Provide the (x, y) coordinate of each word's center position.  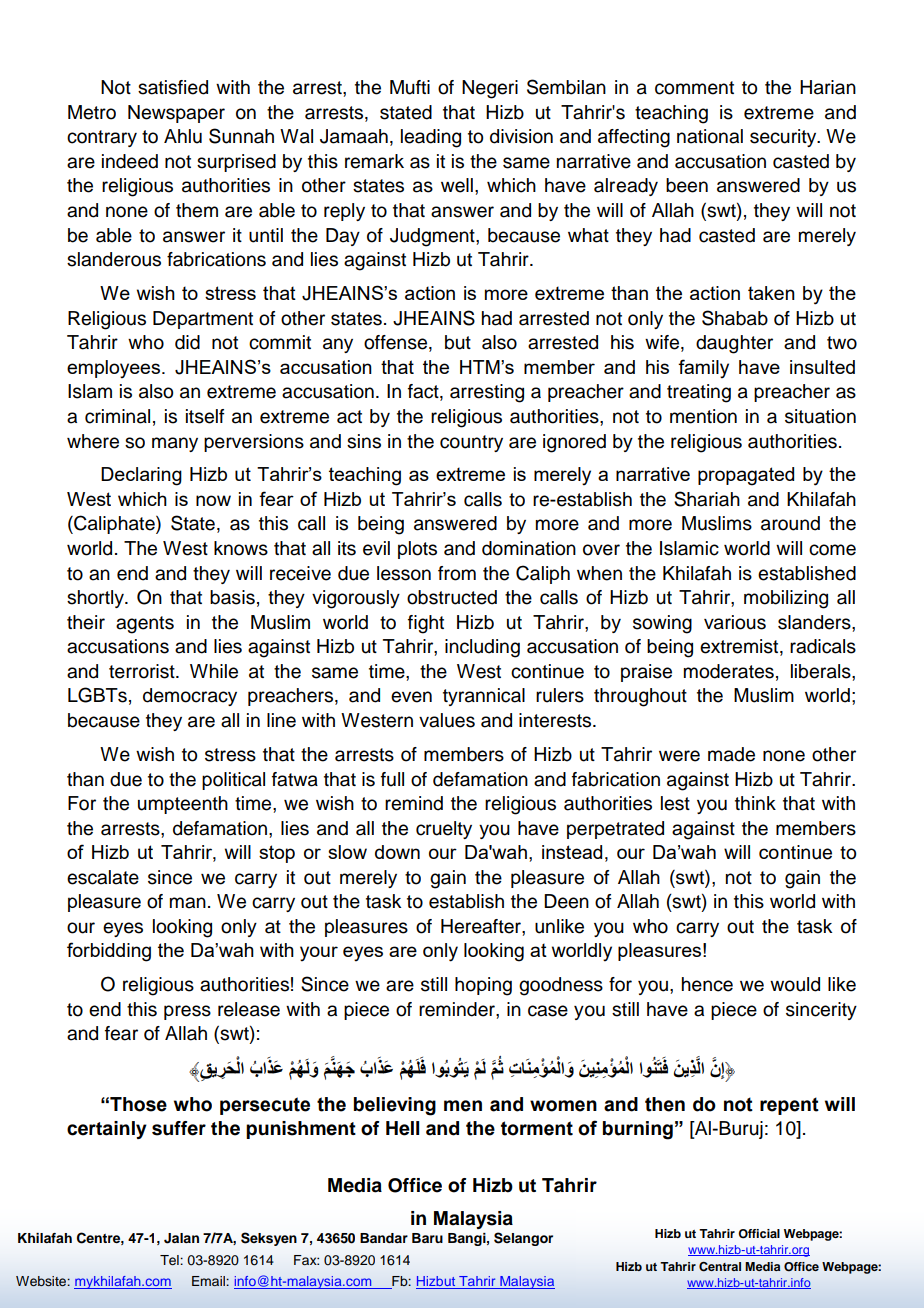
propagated (746, 476)
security (784, 138)
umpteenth (183, 805)
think (755, 803)
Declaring (141, 476)
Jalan (181, 1238)
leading (431, 138)
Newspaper (176, 114)
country (471, 443)
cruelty (444, 830)
